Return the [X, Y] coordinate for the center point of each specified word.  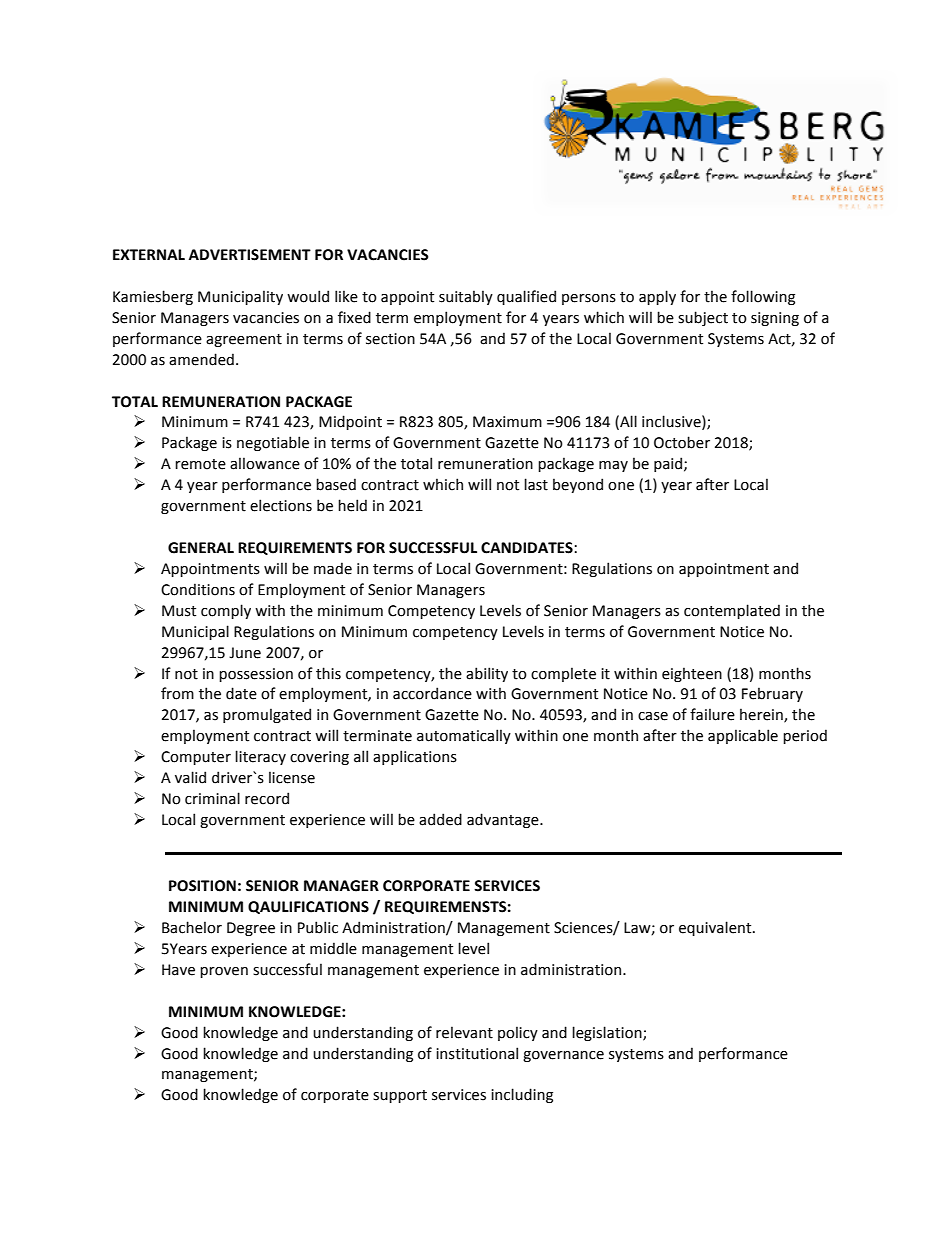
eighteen [692, 674]
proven [224, 972]
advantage [504, 820]
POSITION [202, 886]
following [763, 297]
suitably [466, 297]
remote [200, 464]
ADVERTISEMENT [250, 255]
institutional [477, 1053]
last [536, 484]
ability [487, 674]
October [682, 442]
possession [256, 675]
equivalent [716, 928]
